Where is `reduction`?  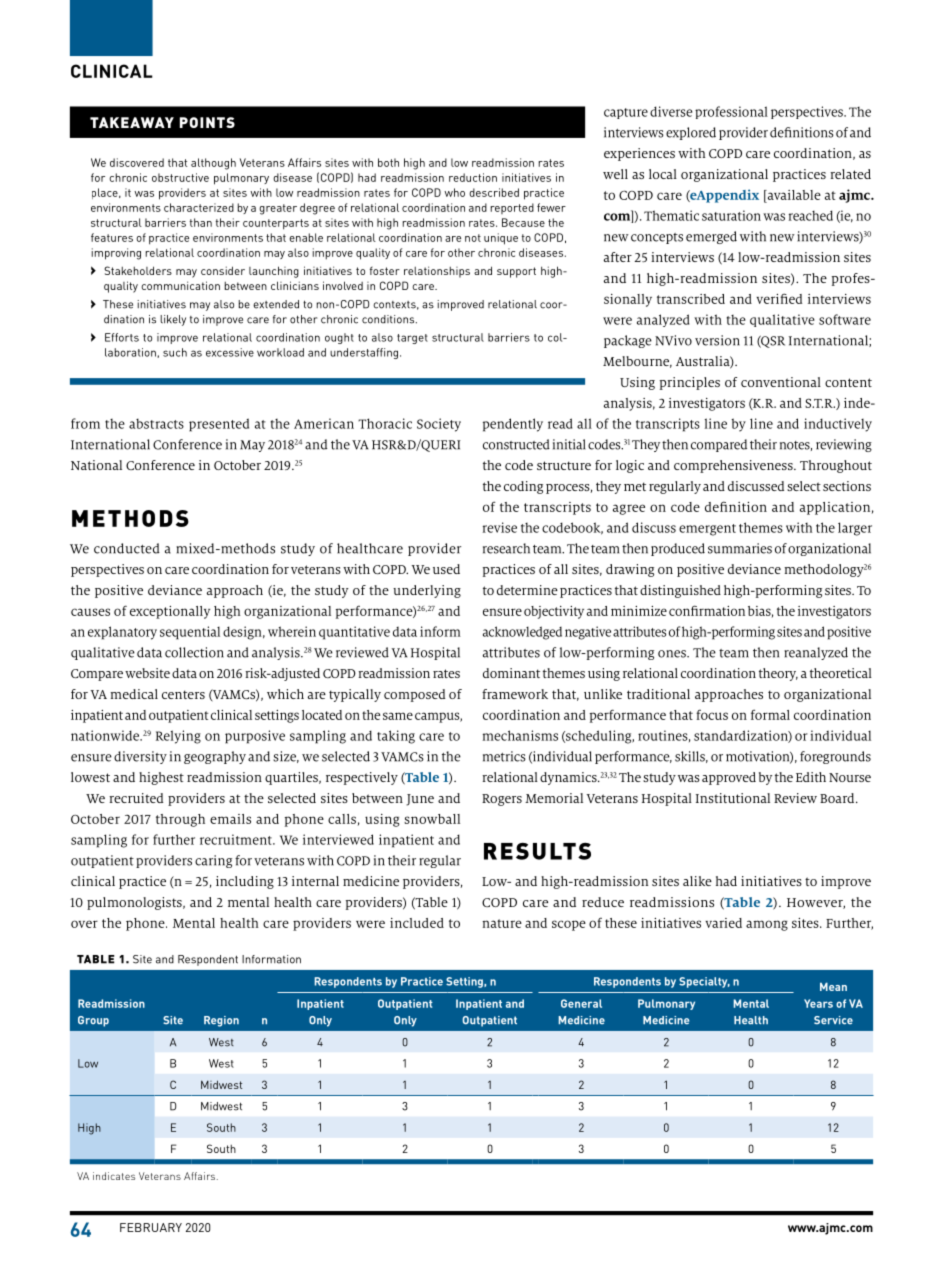 reduction is located at coordinates (473, 177).
